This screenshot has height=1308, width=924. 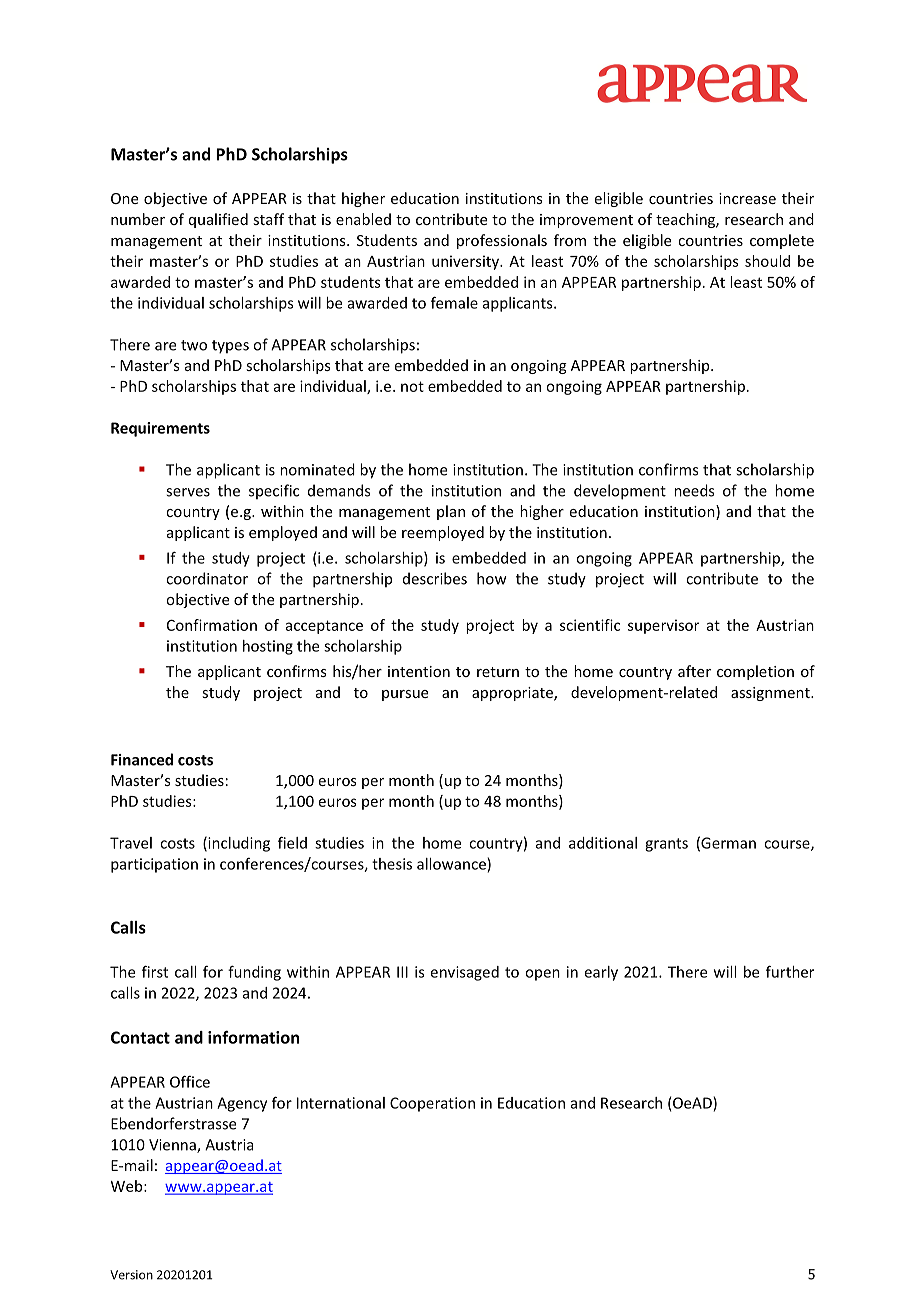 I want to click on increase, so click(x=747, y=198).
